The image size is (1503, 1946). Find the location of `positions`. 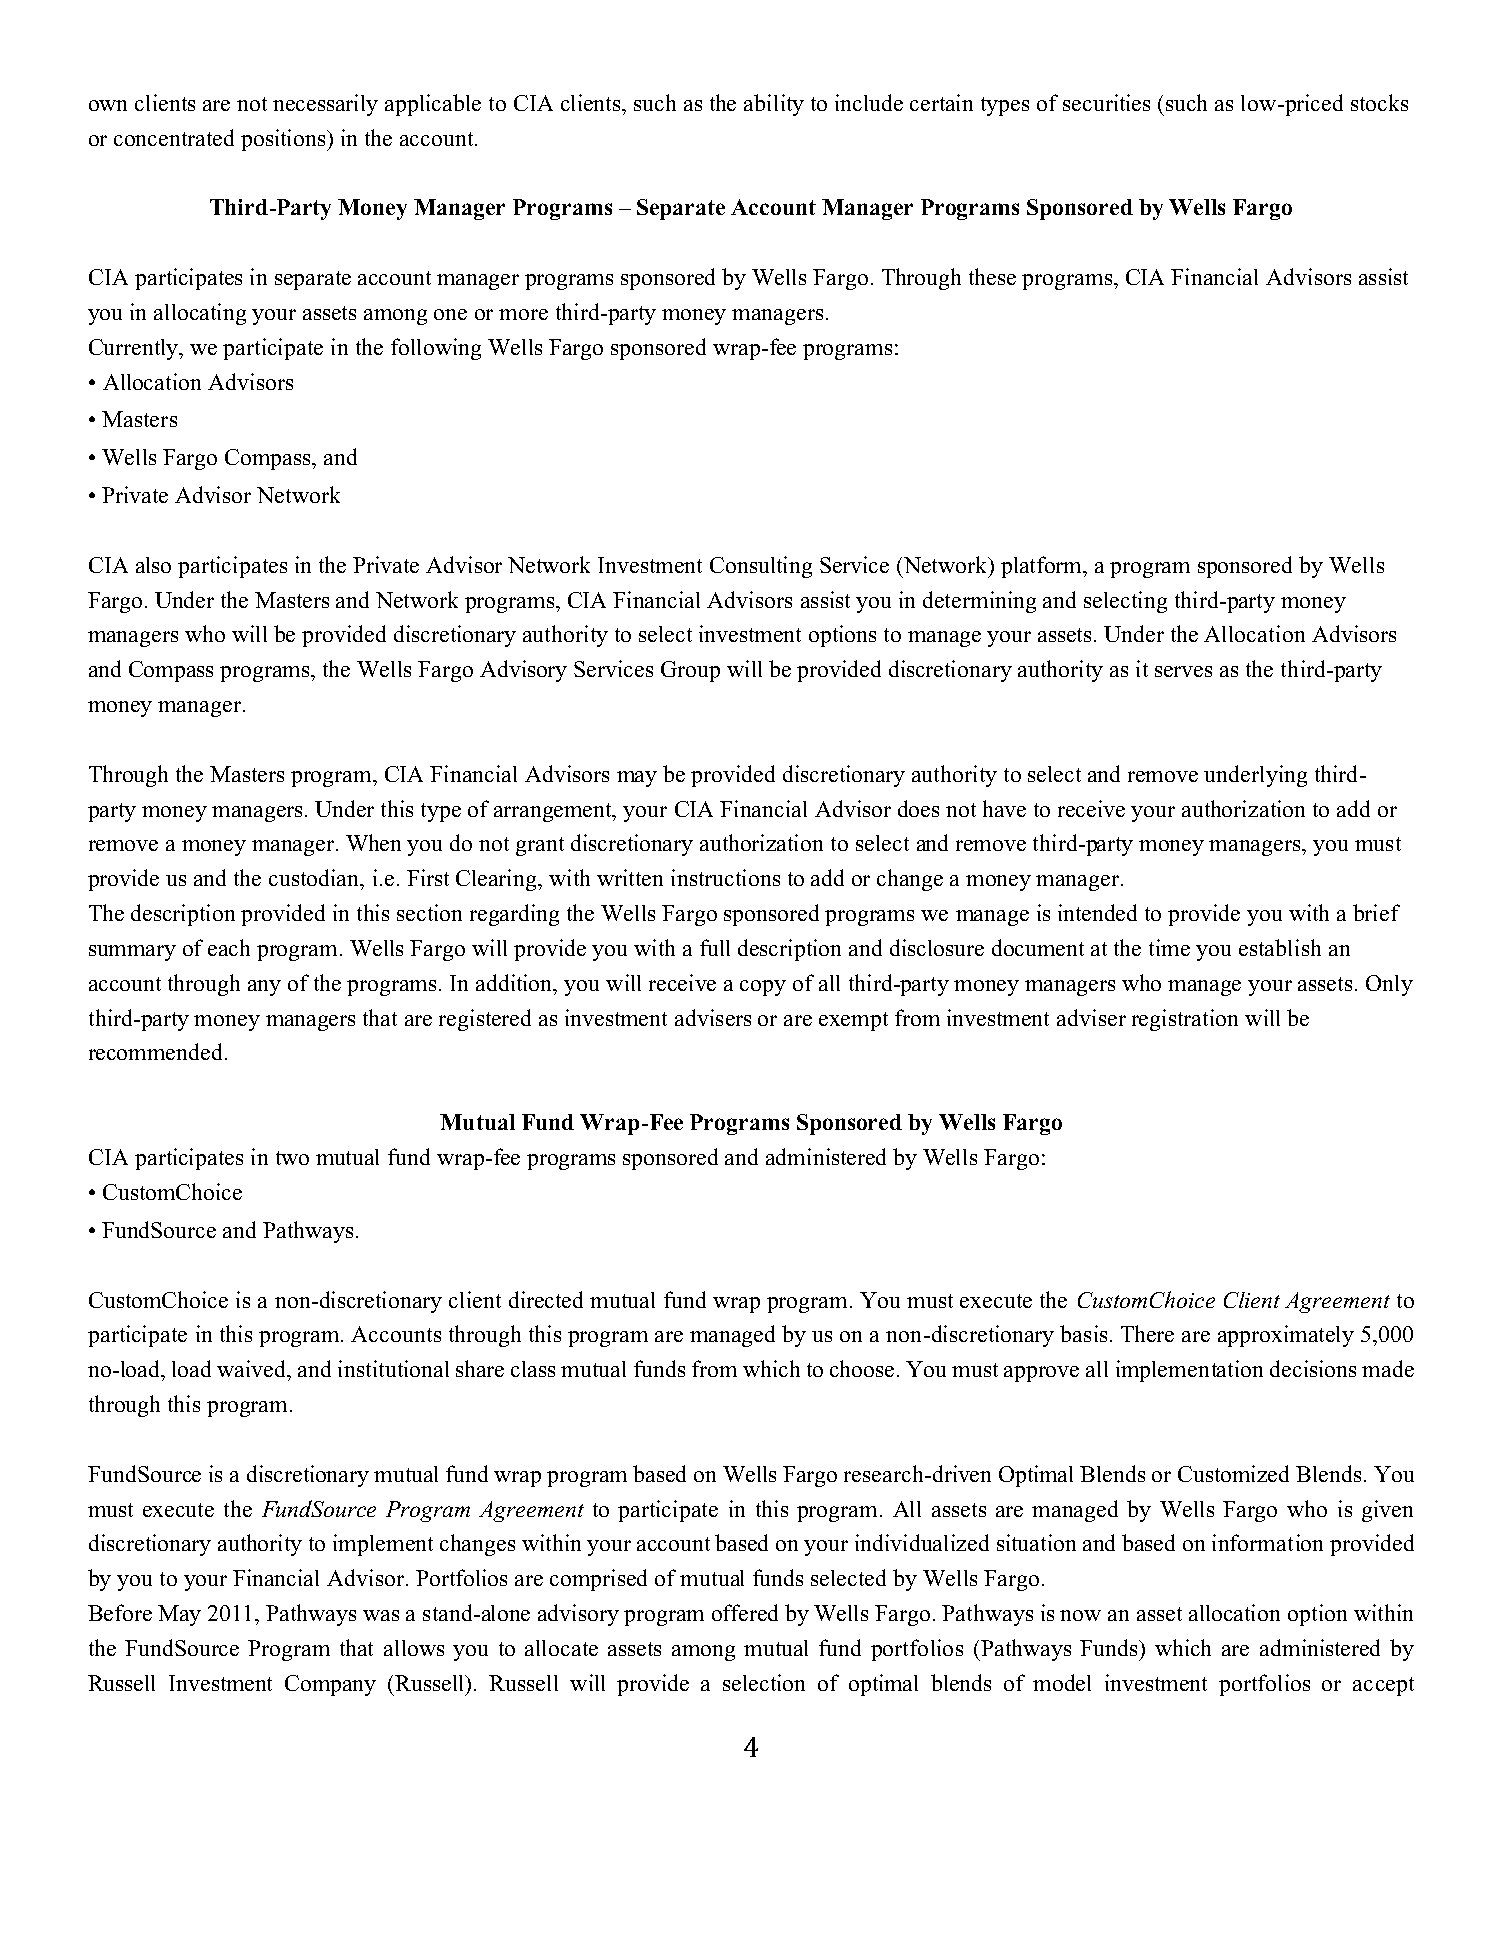

positions is located at coordinates (284, 140).
